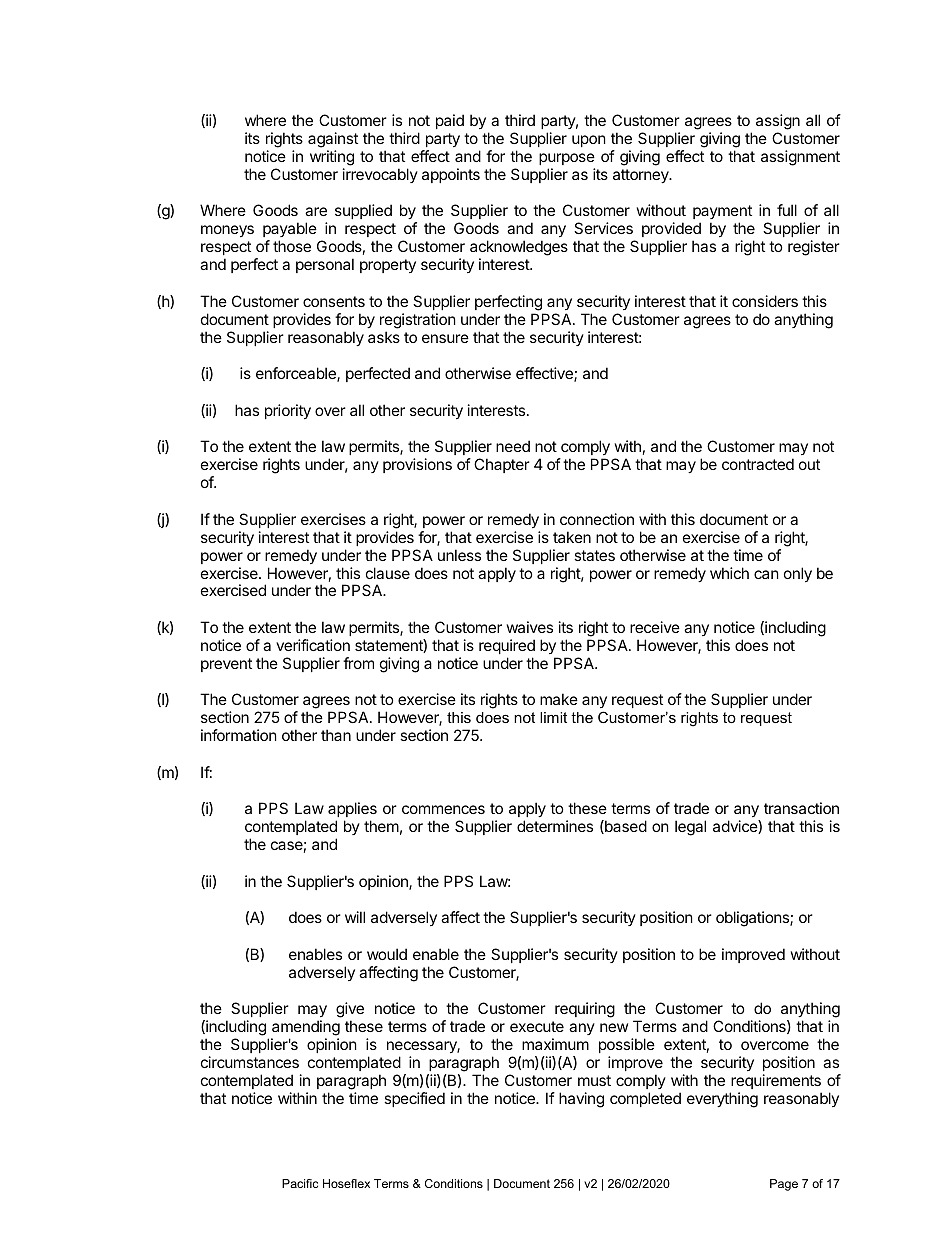 This screenshot has width=952, height=1233. Describe the element at coordinates (300, 1183) in the screenshot. I see `Pacific` at that location.
